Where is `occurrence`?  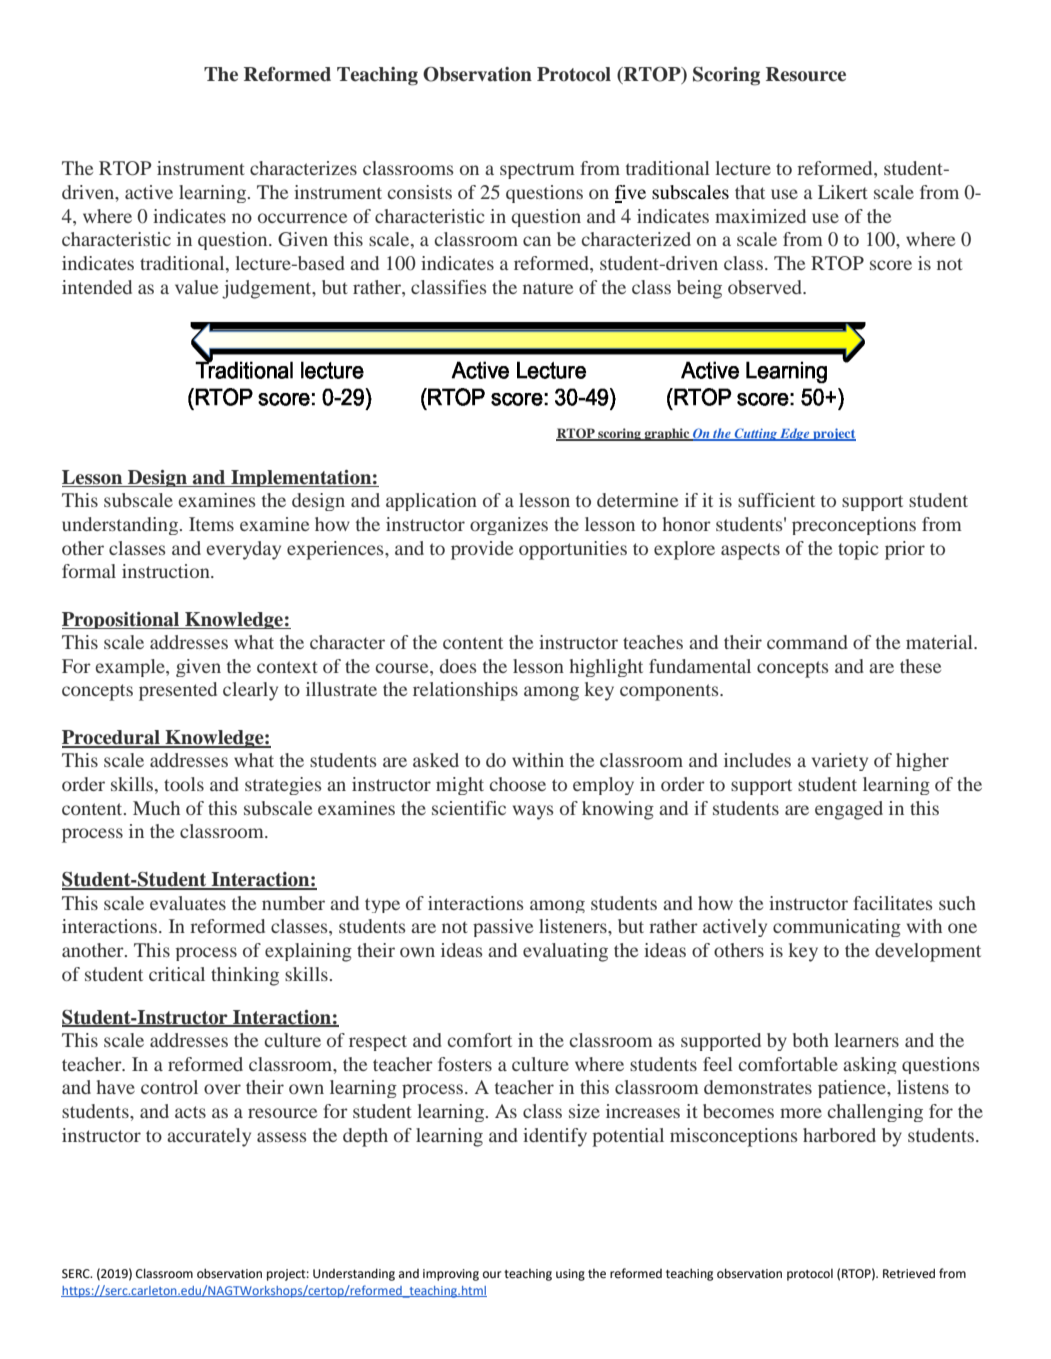 occurrence is located at coordinates (302, 218).
